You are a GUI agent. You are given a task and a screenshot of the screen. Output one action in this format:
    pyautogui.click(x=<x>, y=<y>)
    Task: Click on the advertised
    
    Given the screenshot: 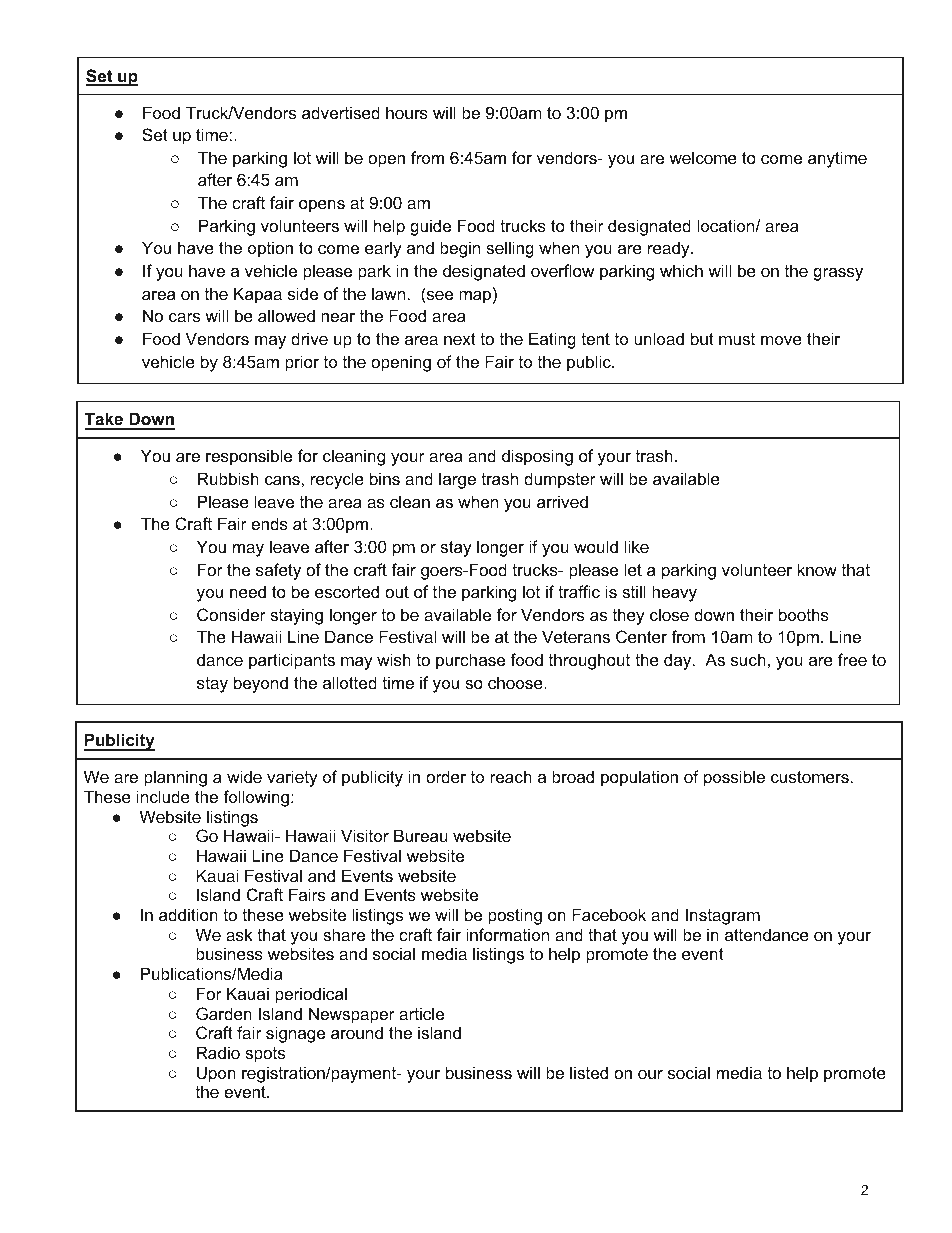 What is the action you would take?
    pyautogui.click(x=341, y=112)
